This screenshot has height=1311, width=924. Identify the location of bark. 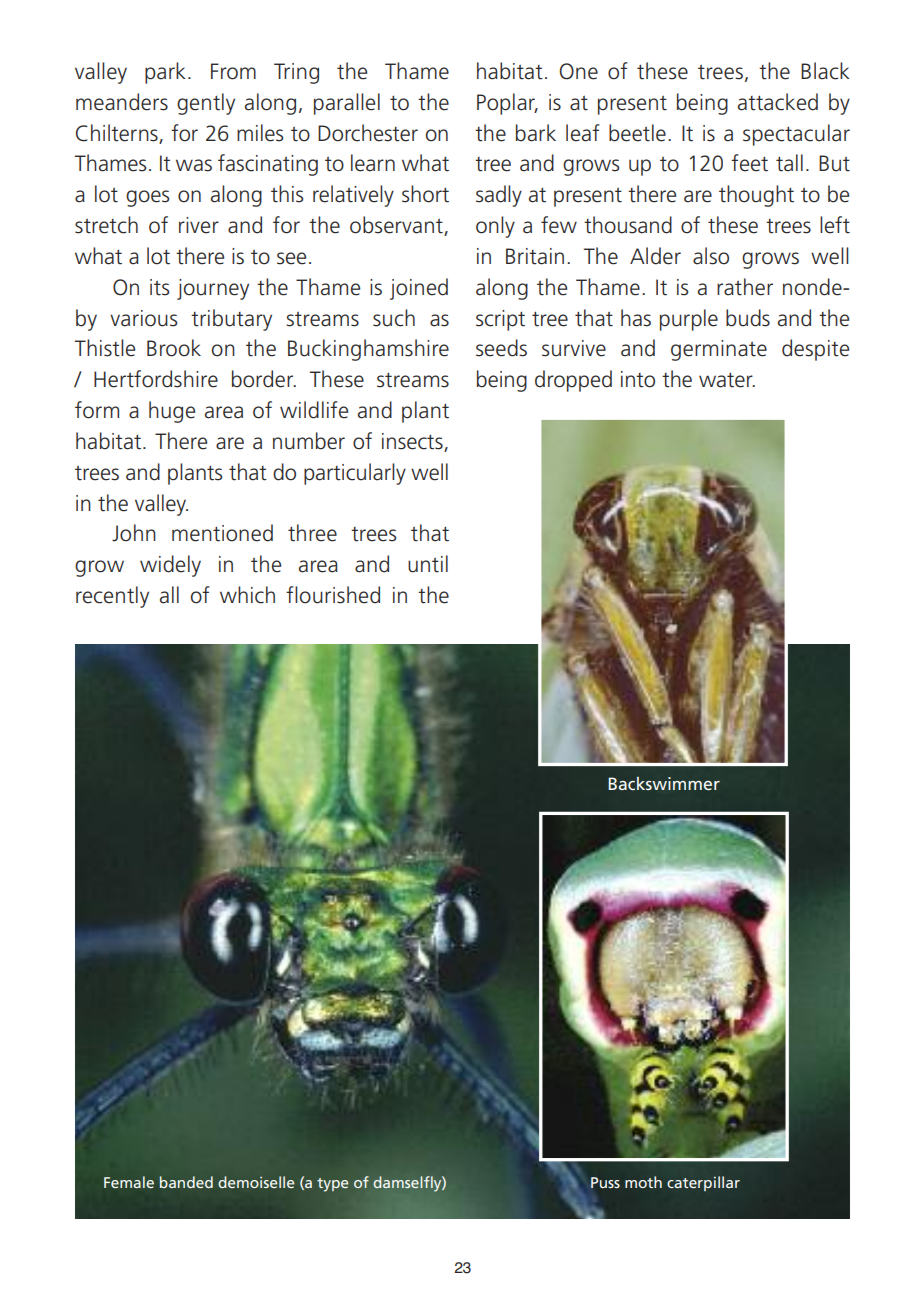
(536, 133).
